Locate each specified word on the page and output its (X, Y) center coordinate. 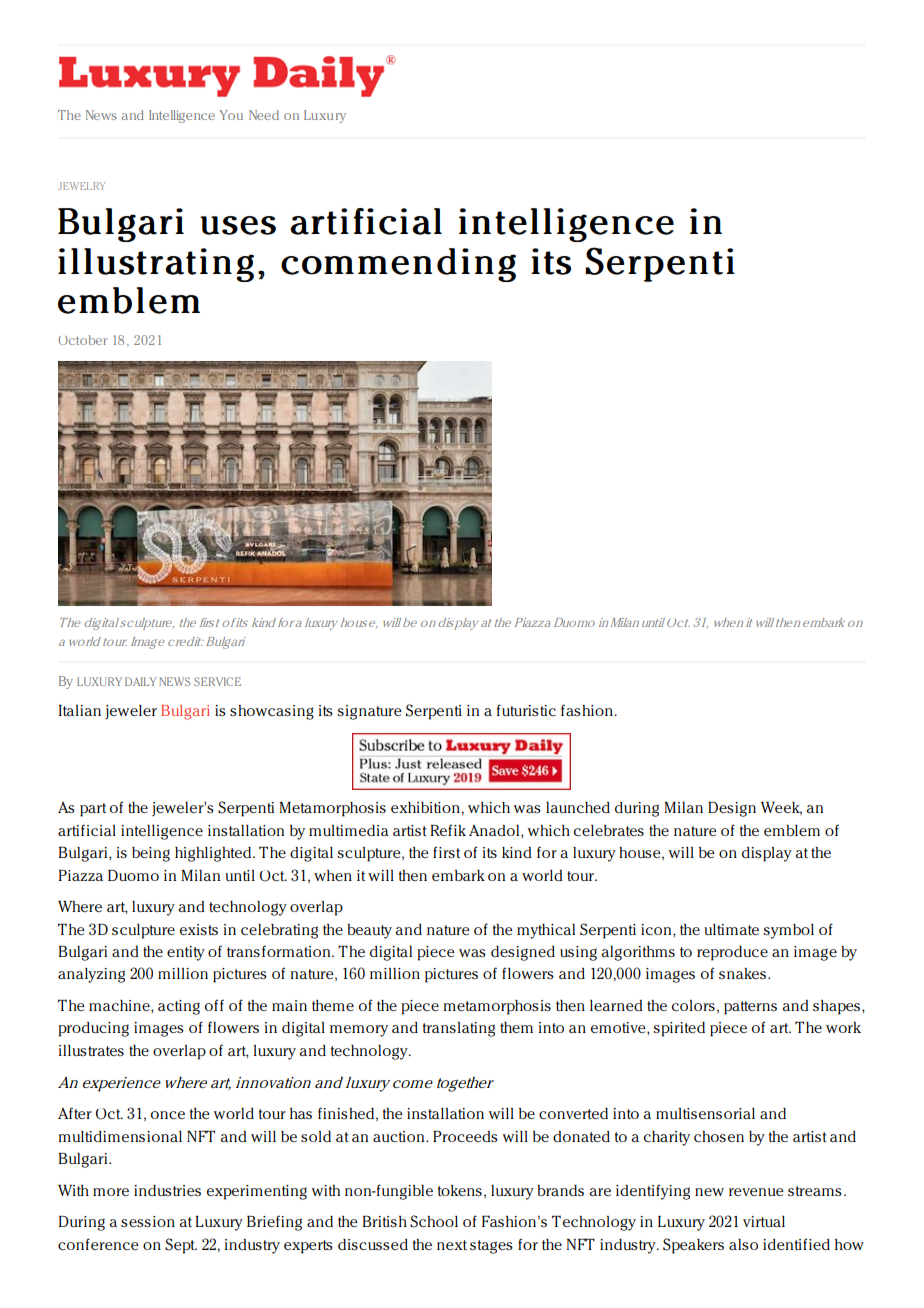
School (434, 1221)
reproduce (732, 953)
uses (238, 225)
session (148, 1221)
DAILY (140, 681)
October (82, 340)
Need (264, 115)
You (231, 115)
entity (186, 953)
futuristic (526, 710)
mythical (546, 931)
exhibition (426, 807)
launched (578, 807)
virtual (764, 1221)
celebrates (609, 830)
